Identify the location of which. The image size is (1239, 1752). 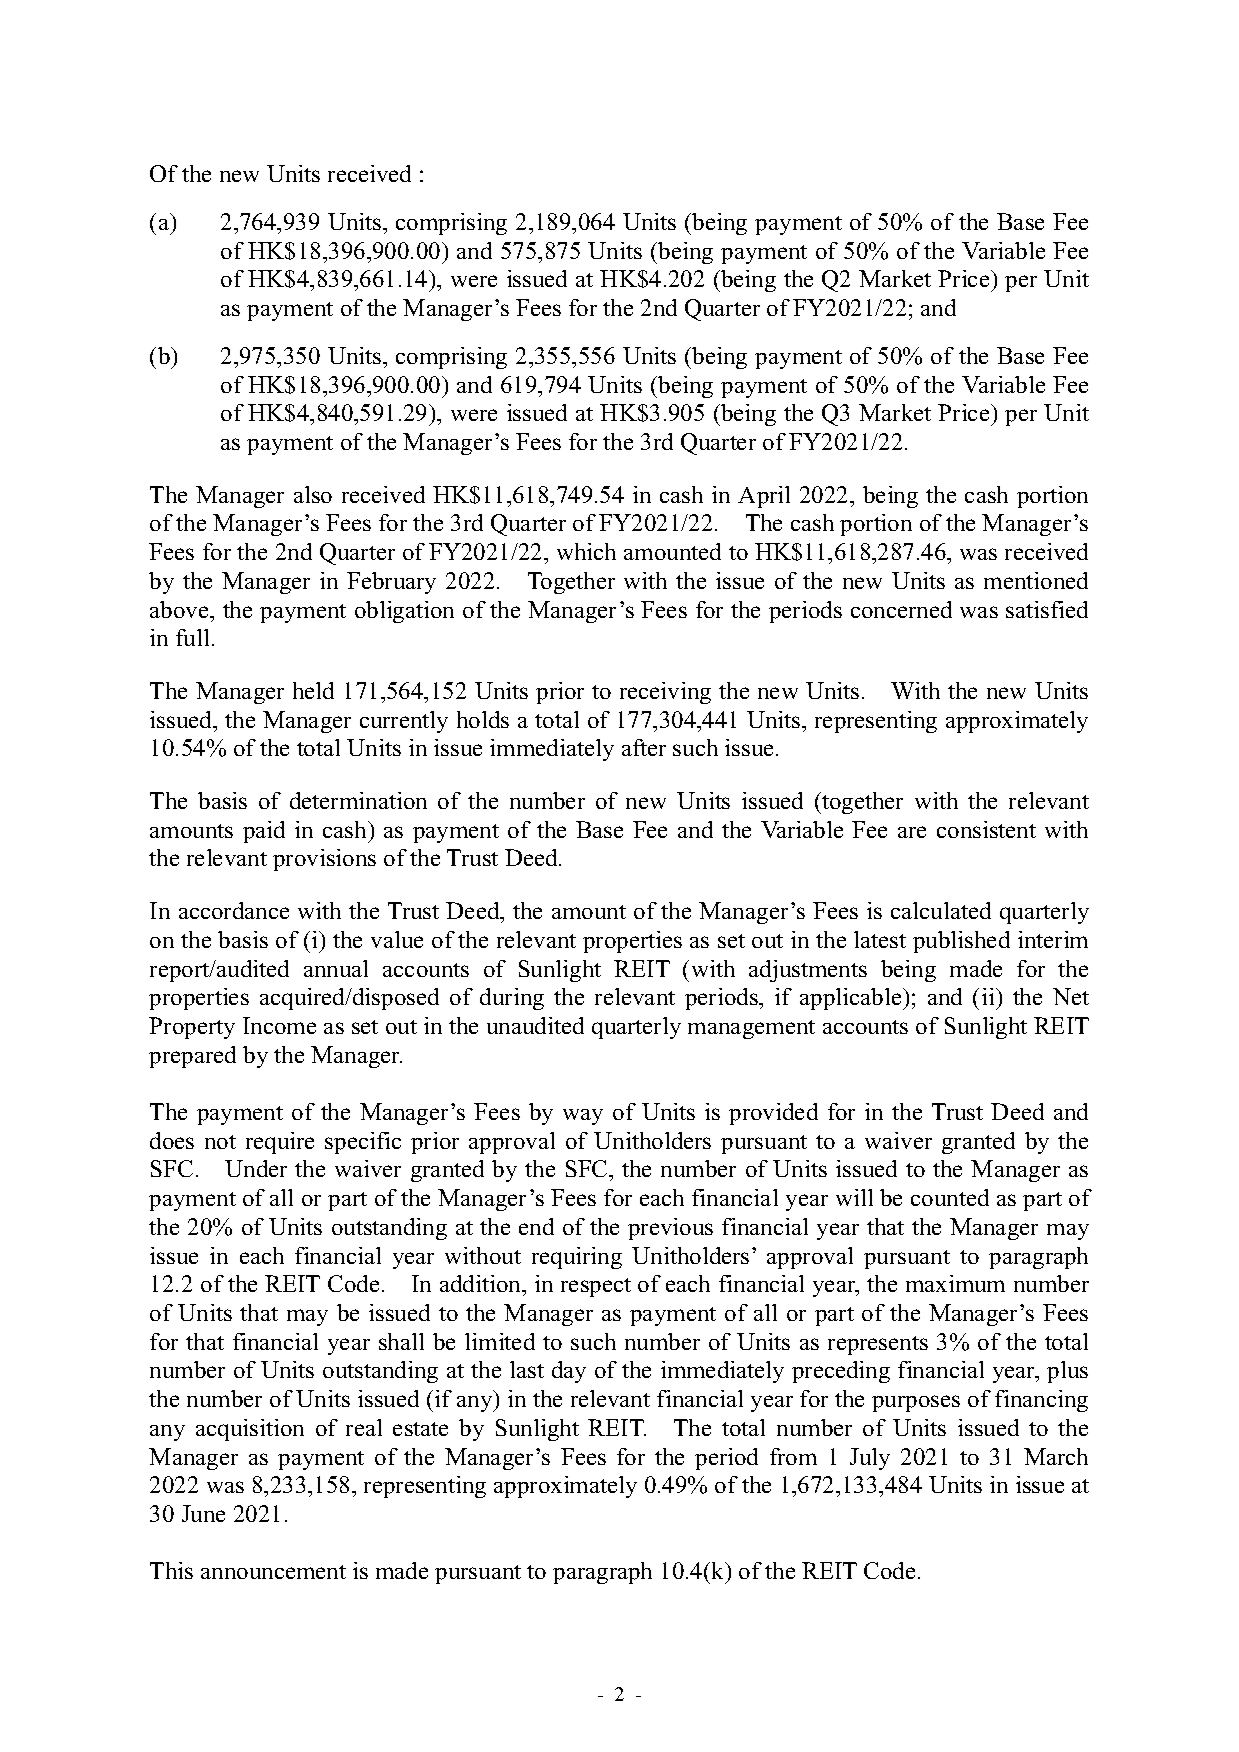
(586, 551).
